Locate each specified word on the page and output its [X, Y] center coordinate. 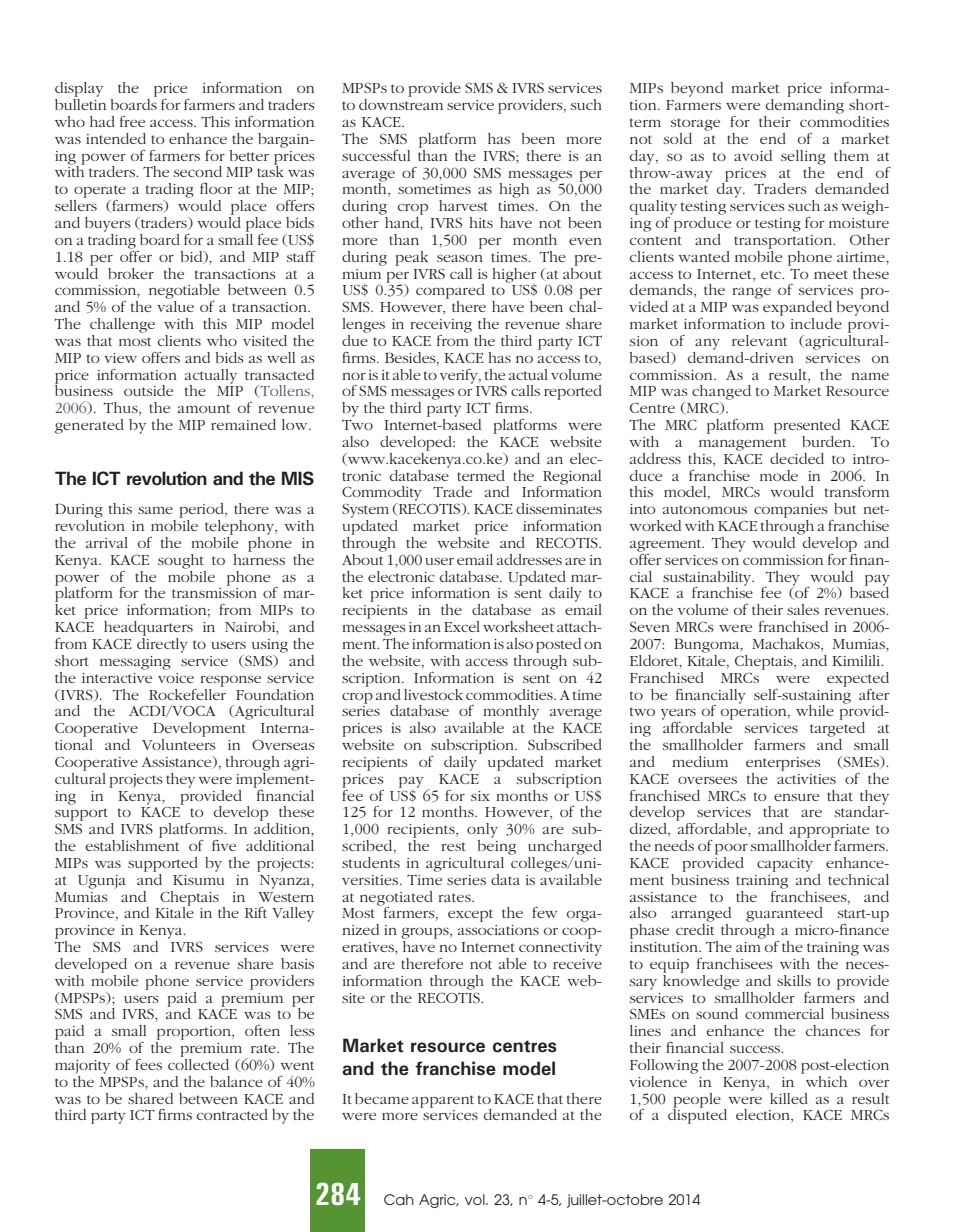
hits [481, 222]
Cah [399, 1199]
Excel [462, 626]
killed [789, 1098]
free [132, 121]
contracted [232, 1114]
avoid [753, 155]
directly [162, 644]
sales [803, 609]
